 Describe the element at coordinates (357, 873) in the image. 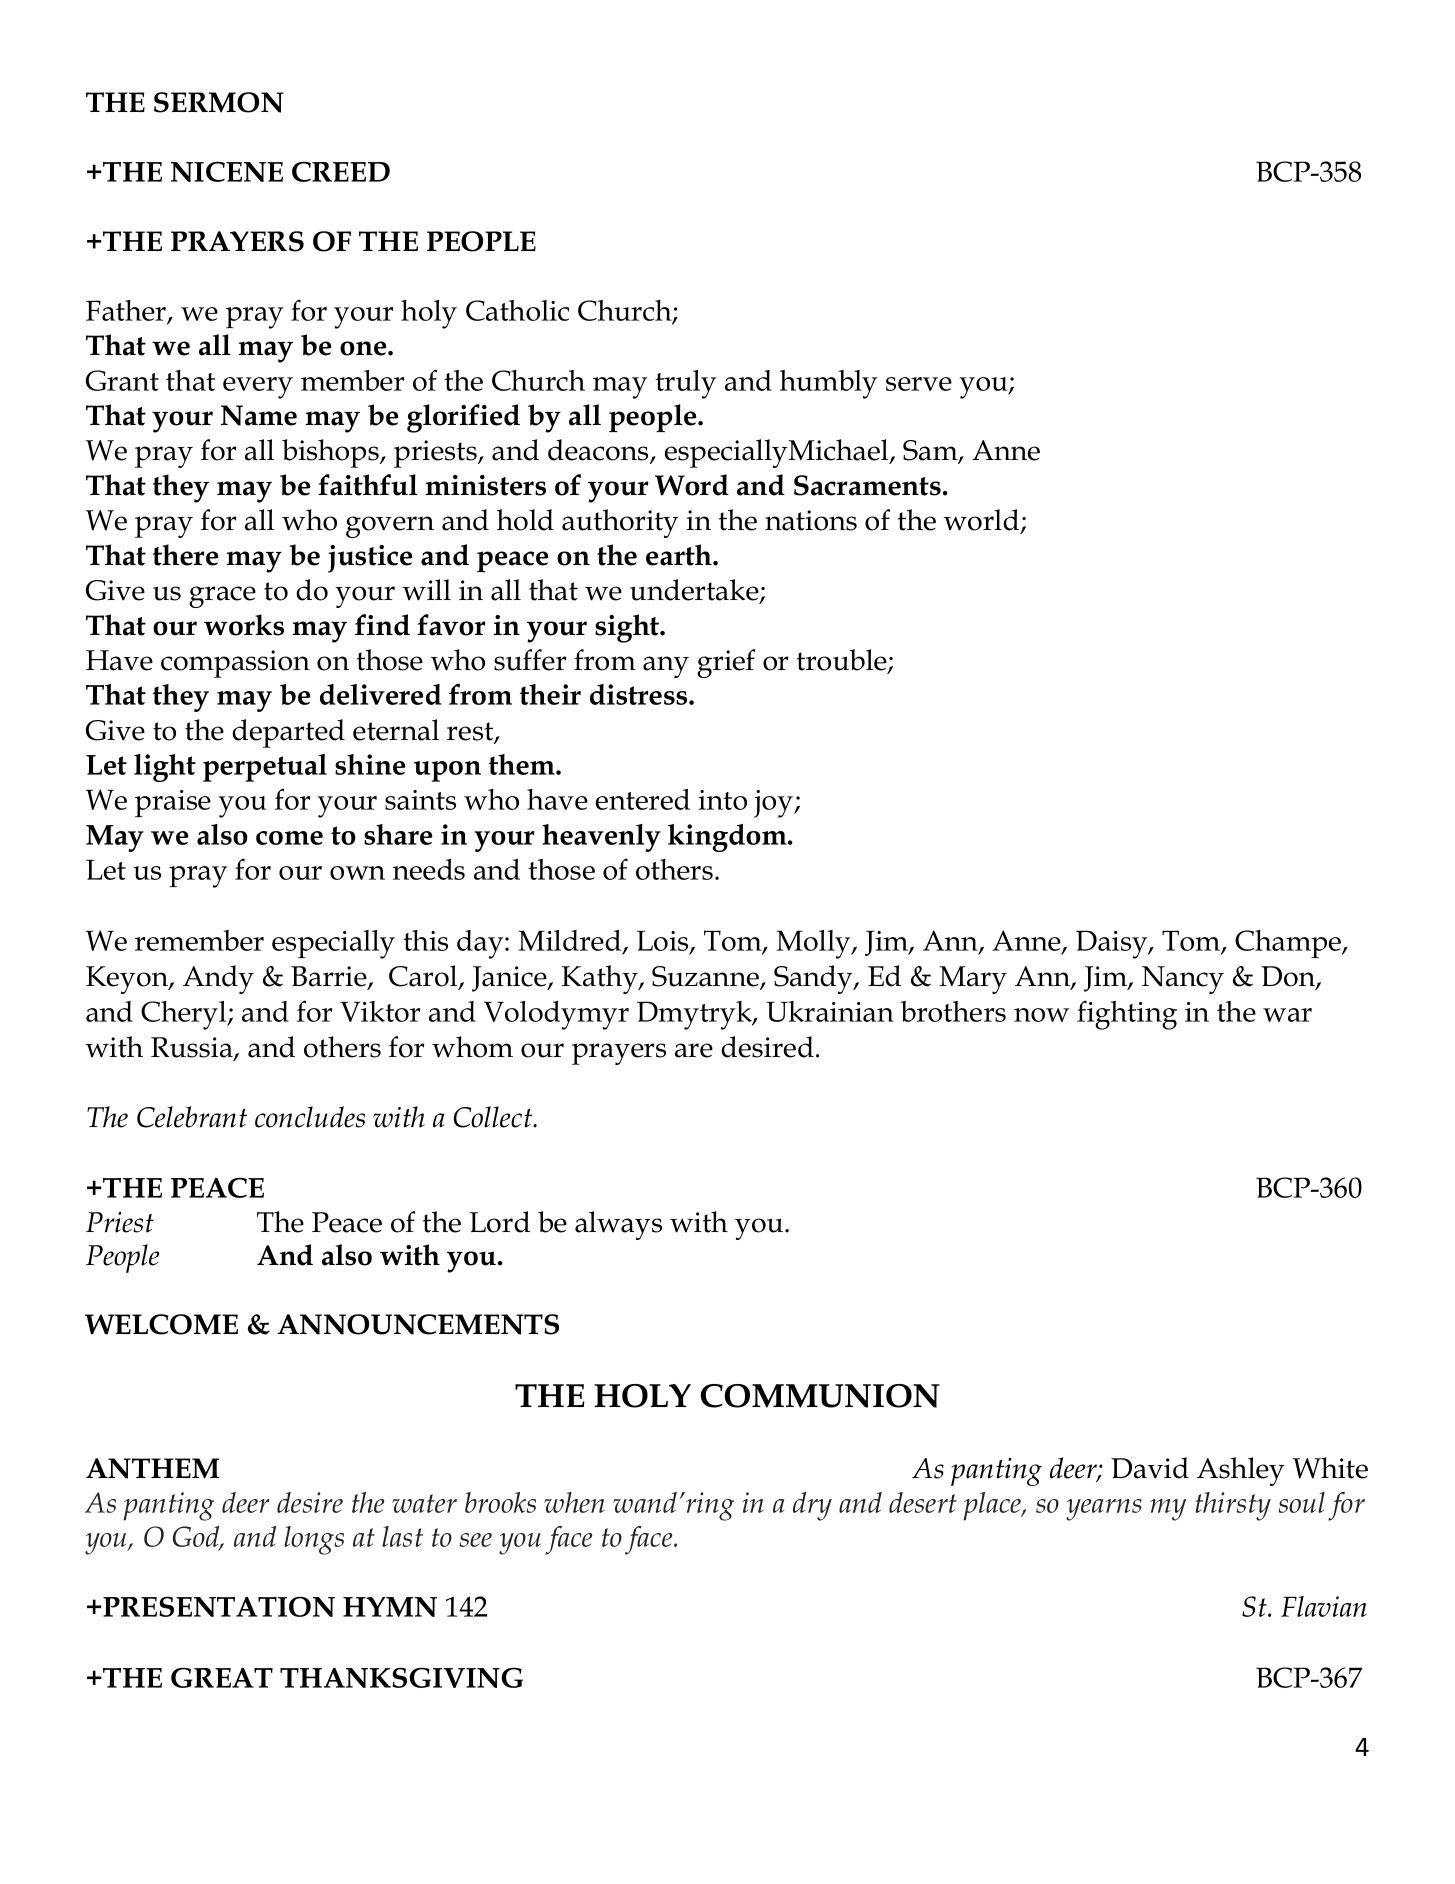

I see `own` at that location.
